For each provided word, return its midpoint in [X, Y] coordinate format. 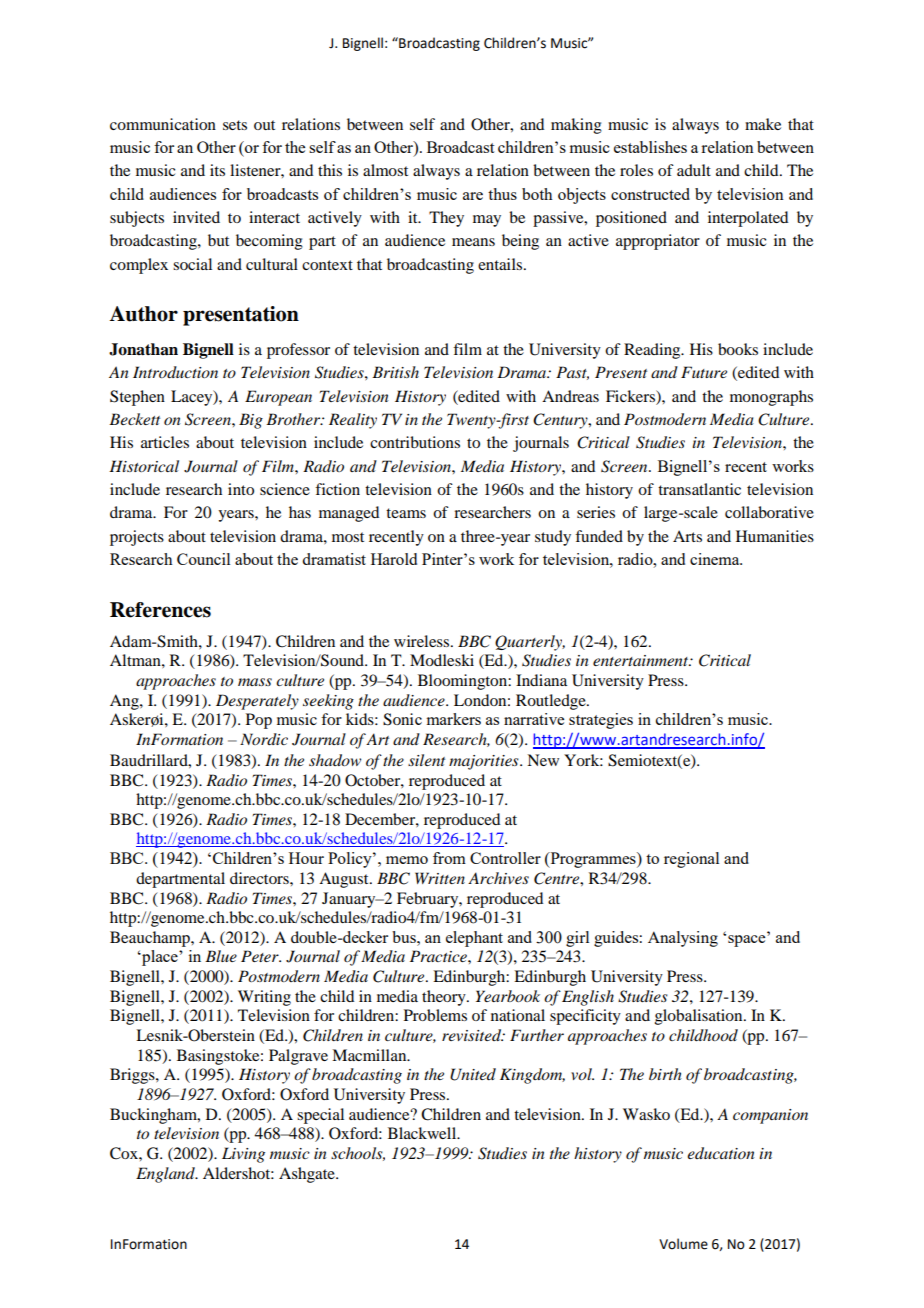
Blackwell [423, 1133]
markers [454, 719]
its [217, 170]
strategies [601, 721]
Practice [439, 956]
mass [255, 682]
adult [694, 170]
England [166, 1175]
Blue [221, 956]
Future [704, 372]
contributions [415, 442]
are [473, 196]
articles [165, 442]
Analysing [683, 939]
